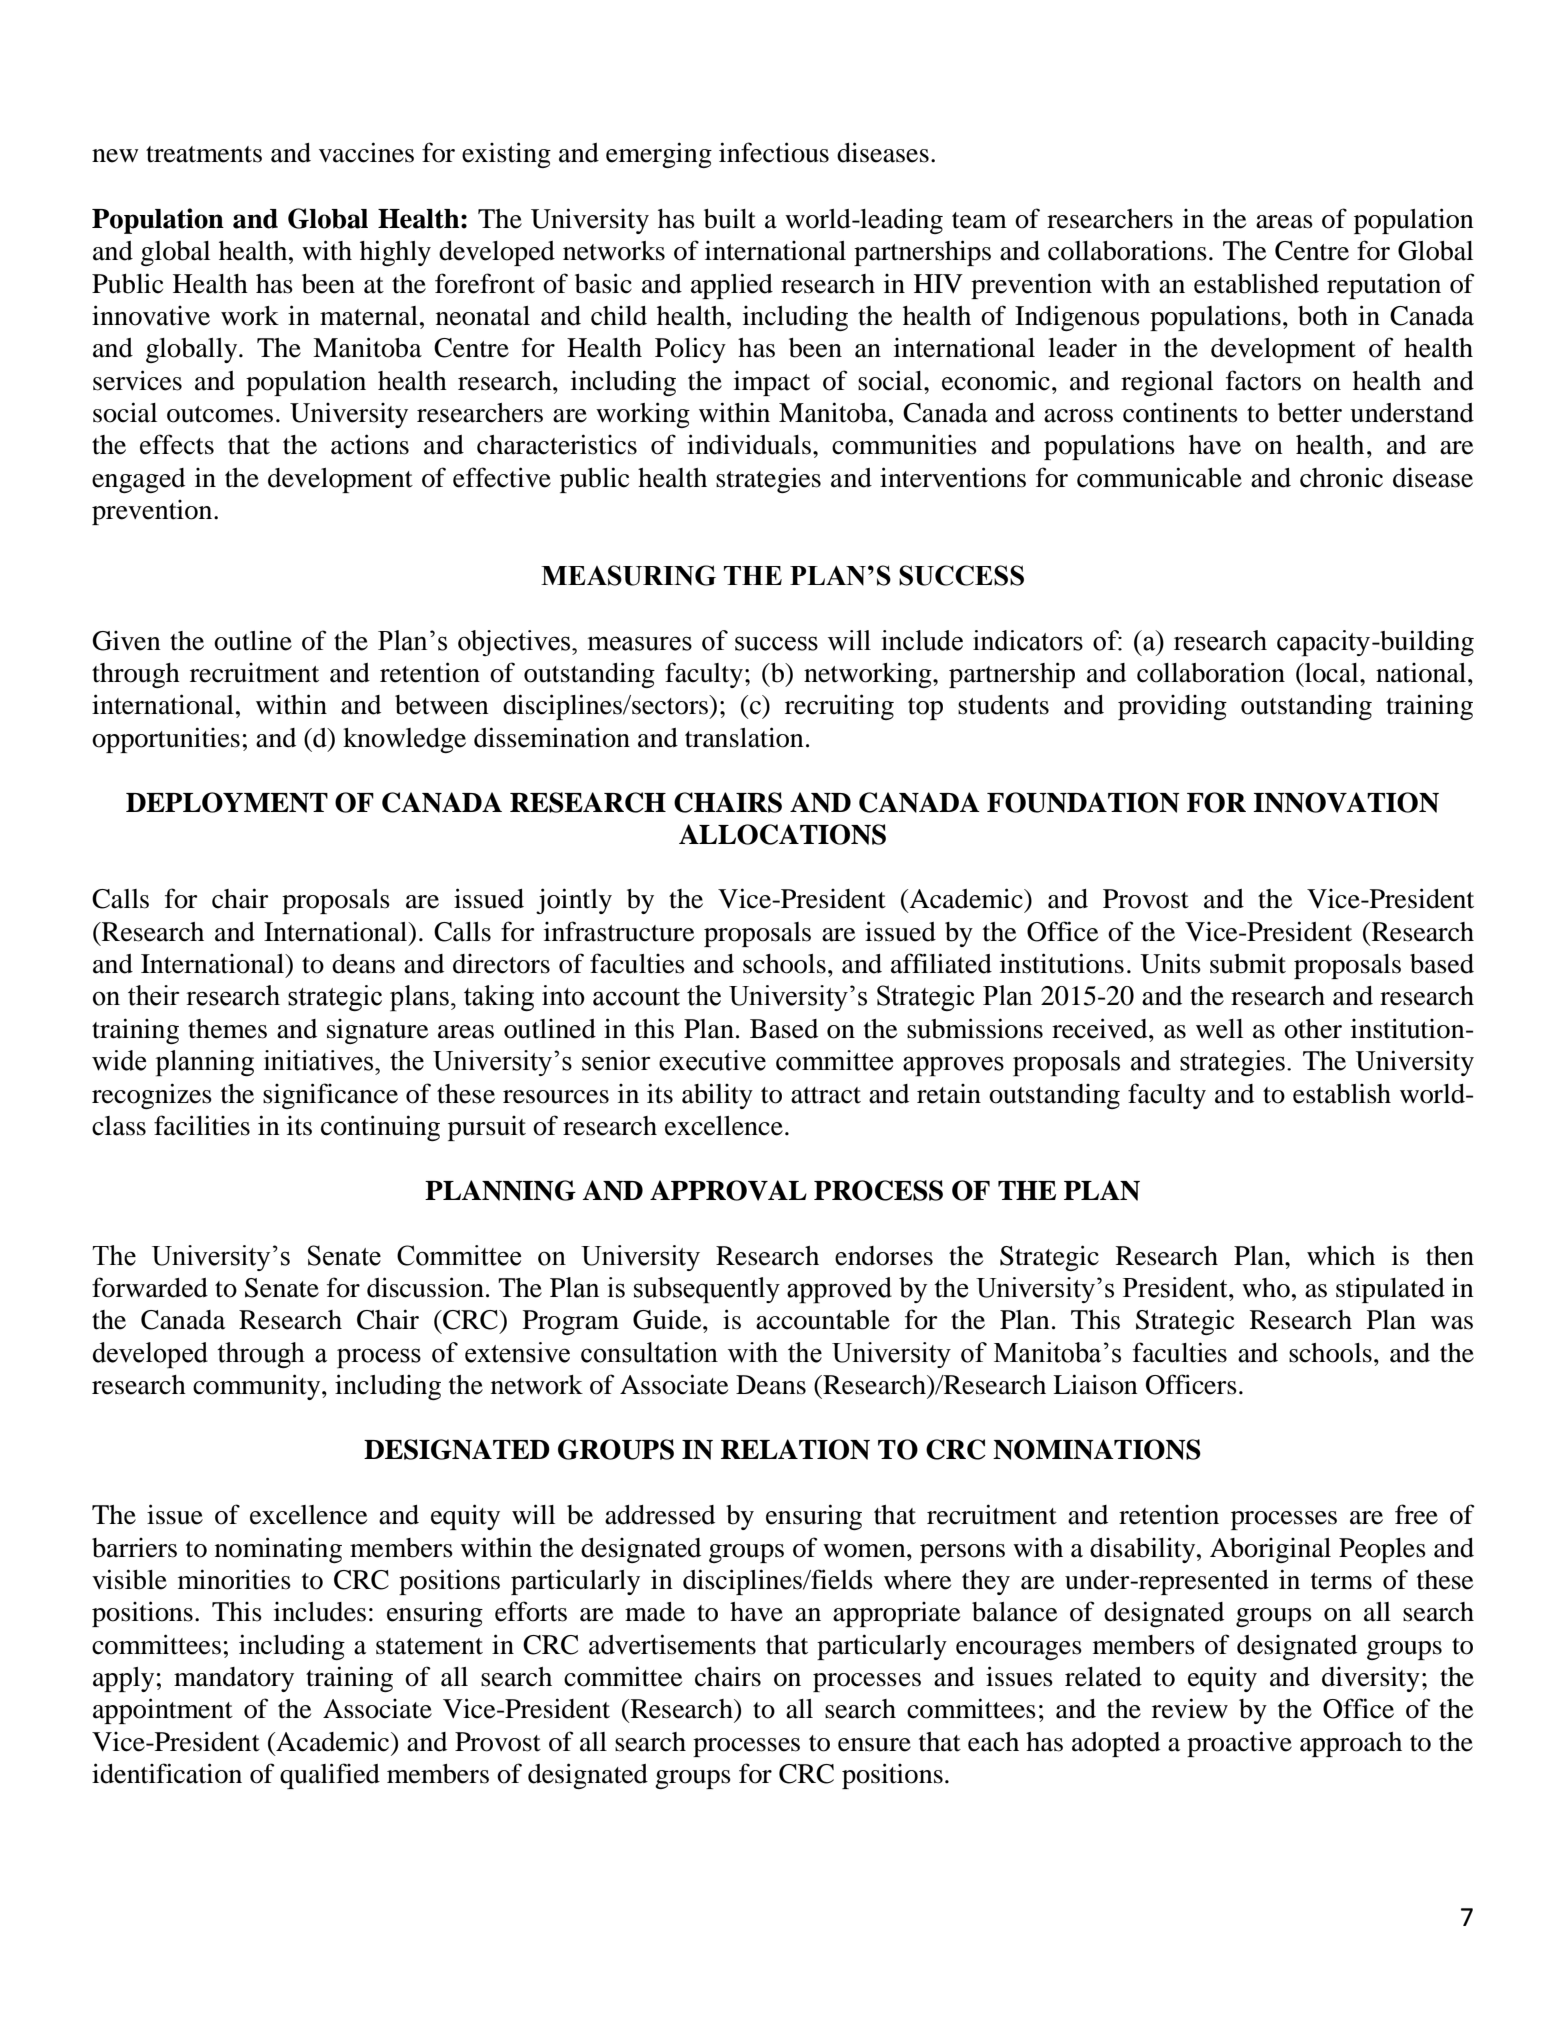  What do you see at coordinates (1248, 963) in the screenshot?
I see `submit` at bounding box center [1248, 963].
